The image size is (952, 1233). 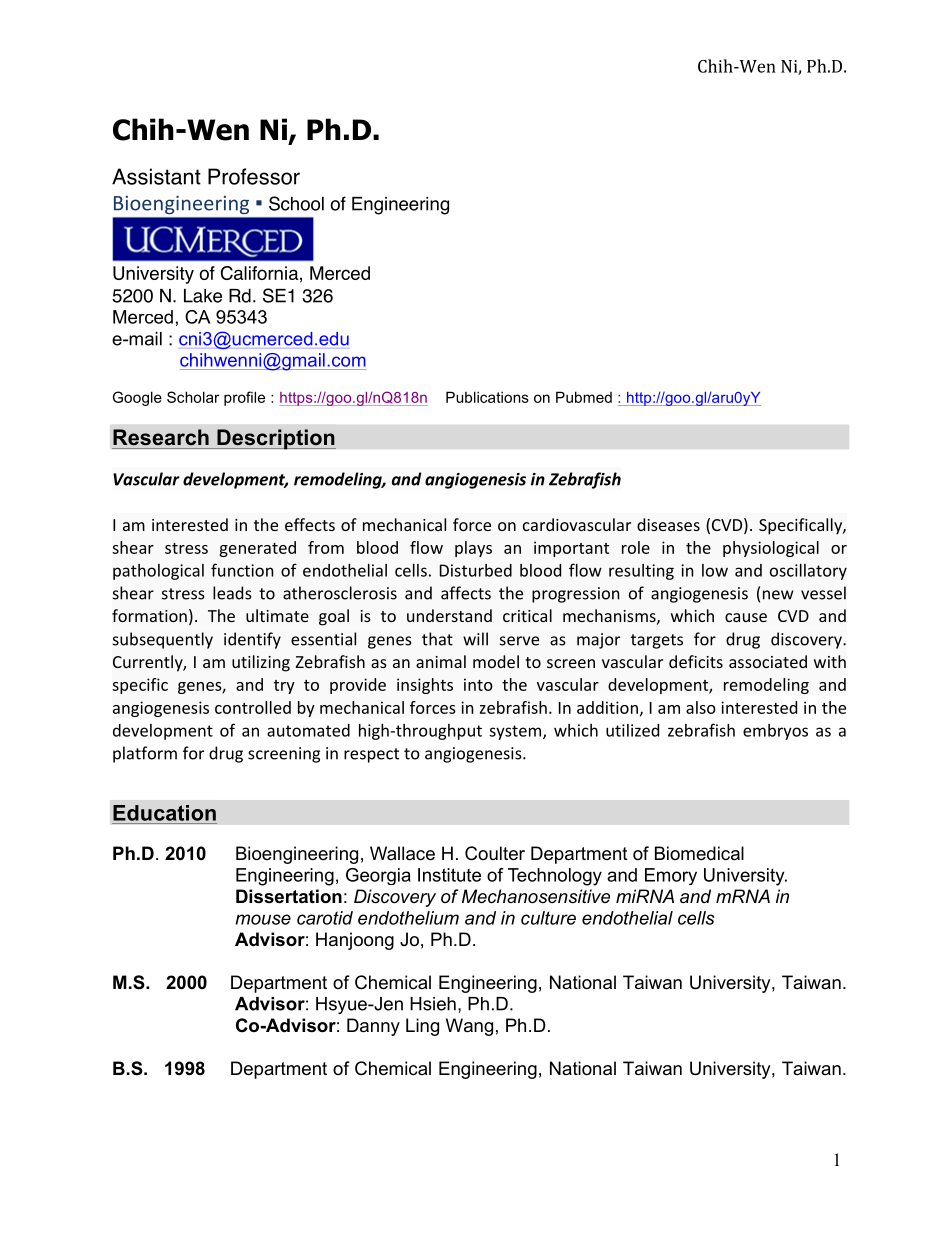 I want to click on mouse, so click(x=263, y=919).
